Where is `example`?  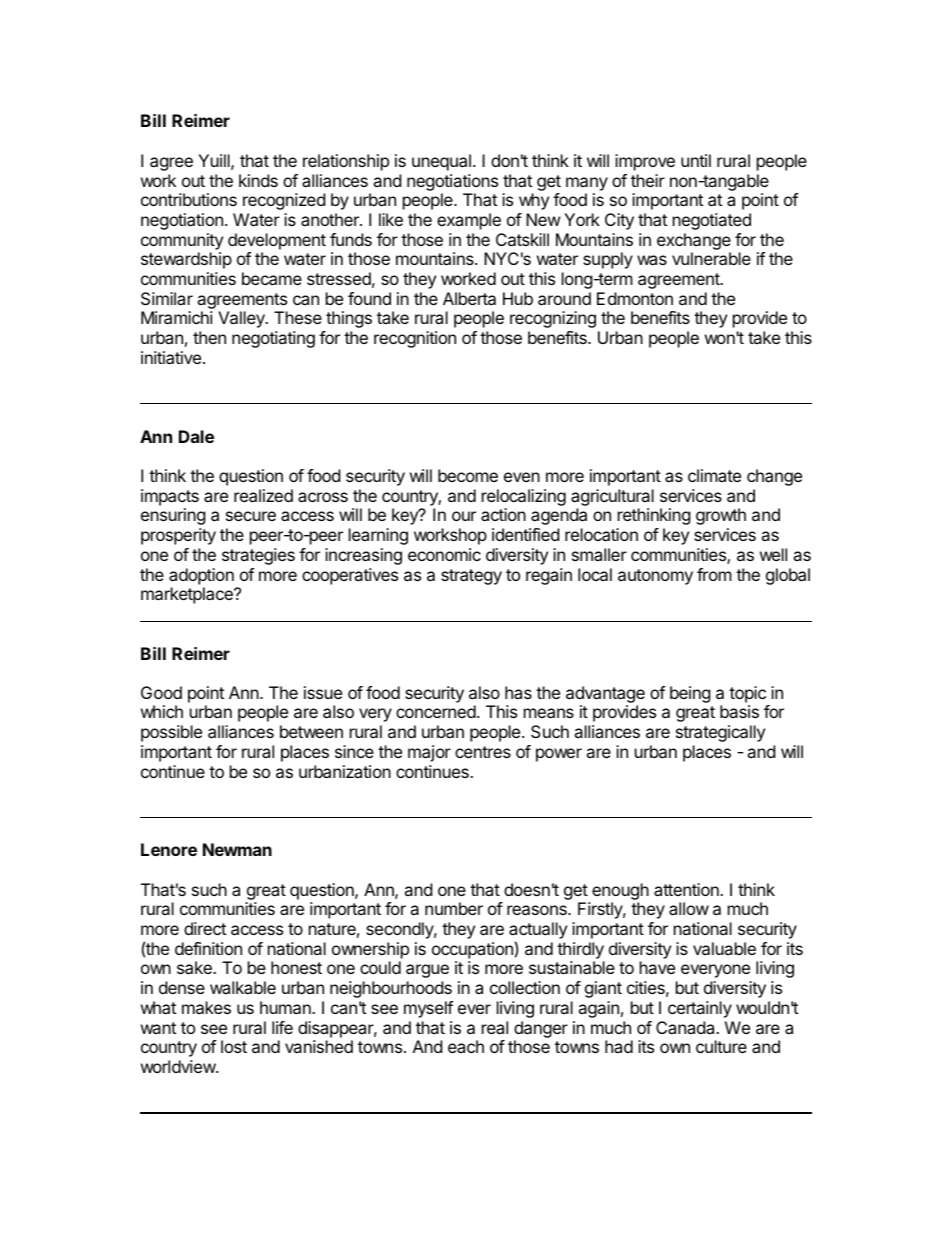
example is located at coordinates (469, 221).
